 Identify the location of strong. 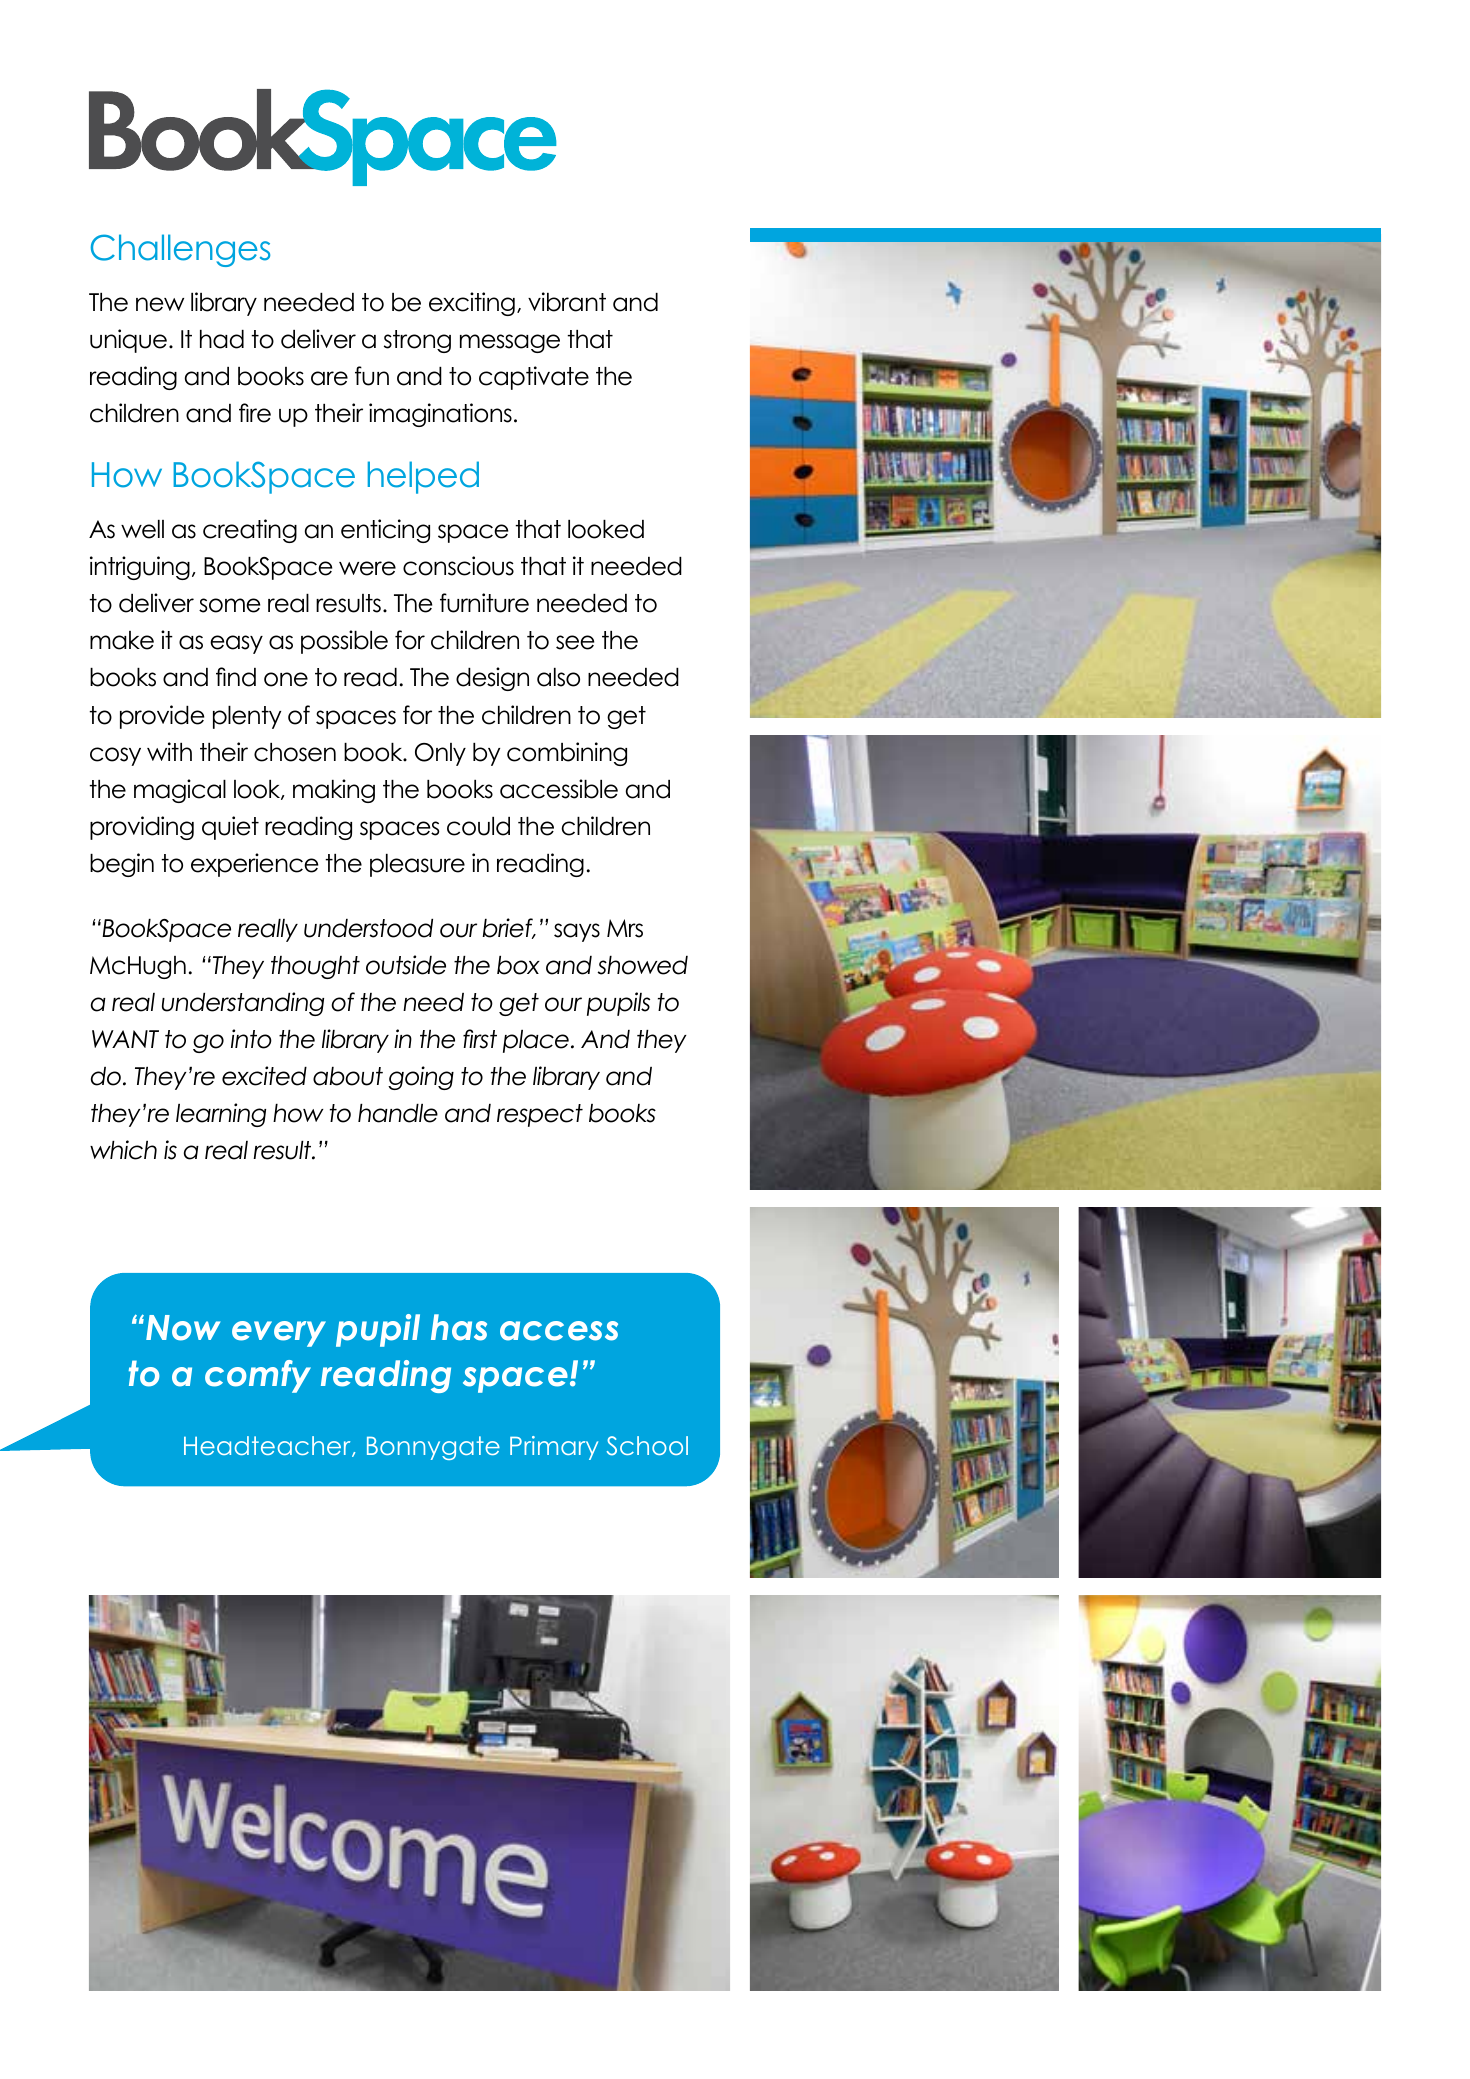
(417, 341).
